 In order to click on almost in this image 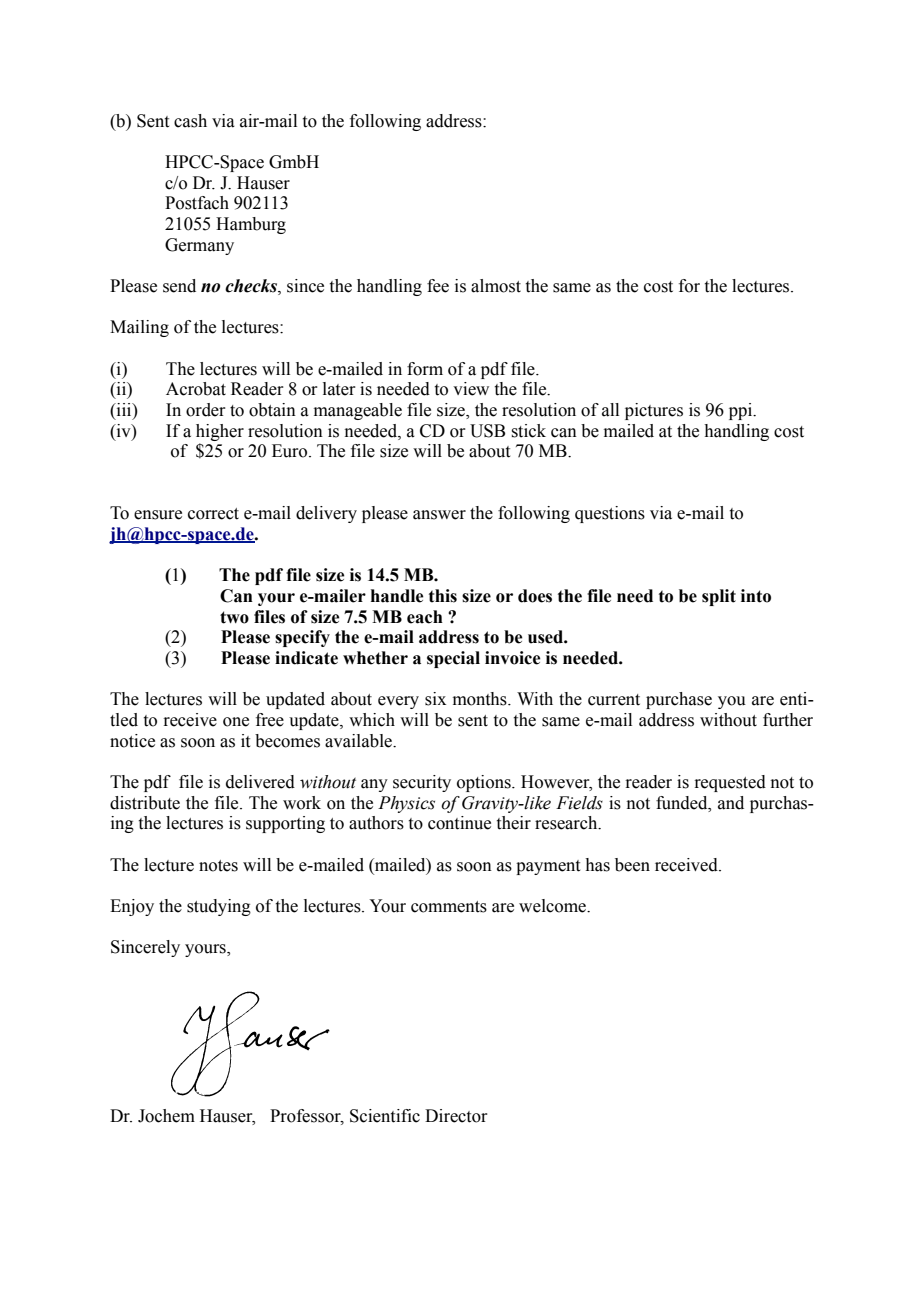, I will do `click(496, 286)`.
